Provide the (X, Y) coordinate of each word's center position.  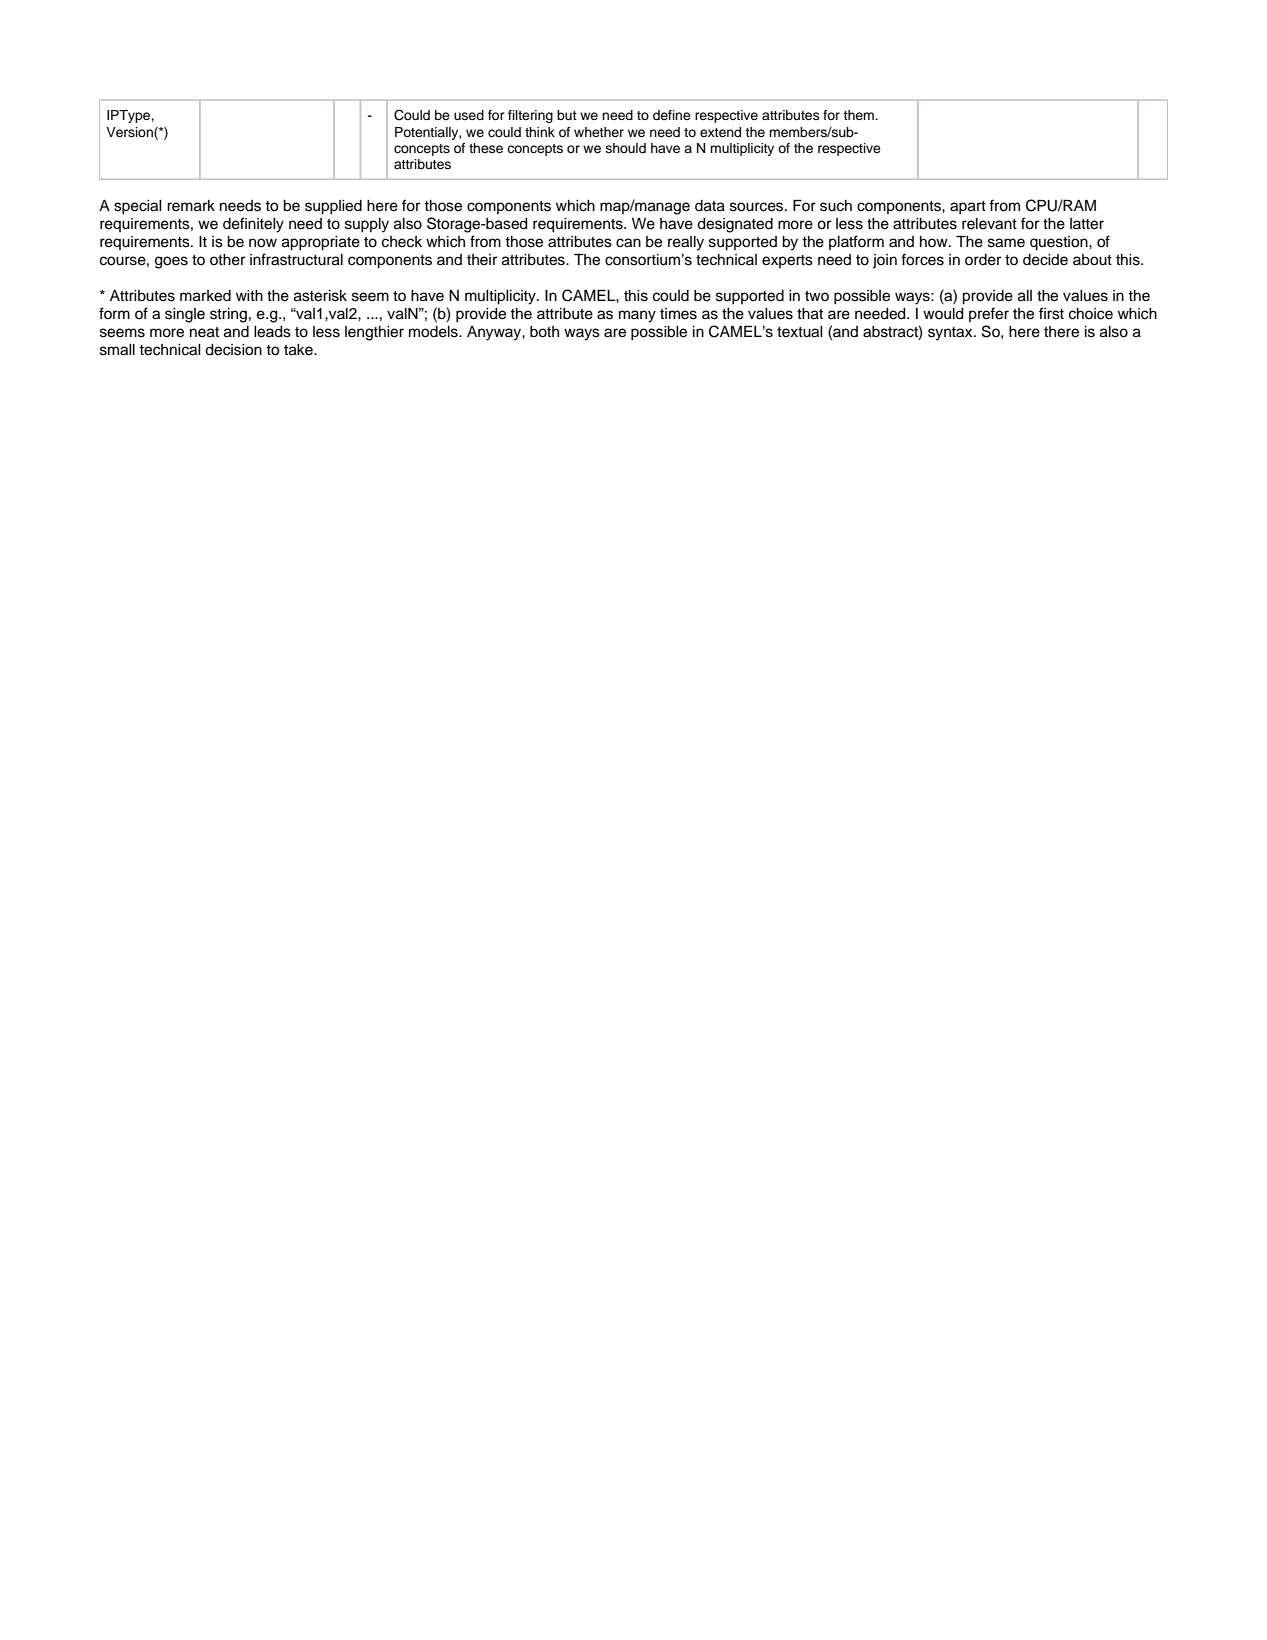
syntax (951, 334)
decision (233, 350)
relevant (989, 224)
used (469, 115)
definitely (253, 225)
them (859, 115)
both (544, 332)
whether (599, 132)
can (628, 243)
